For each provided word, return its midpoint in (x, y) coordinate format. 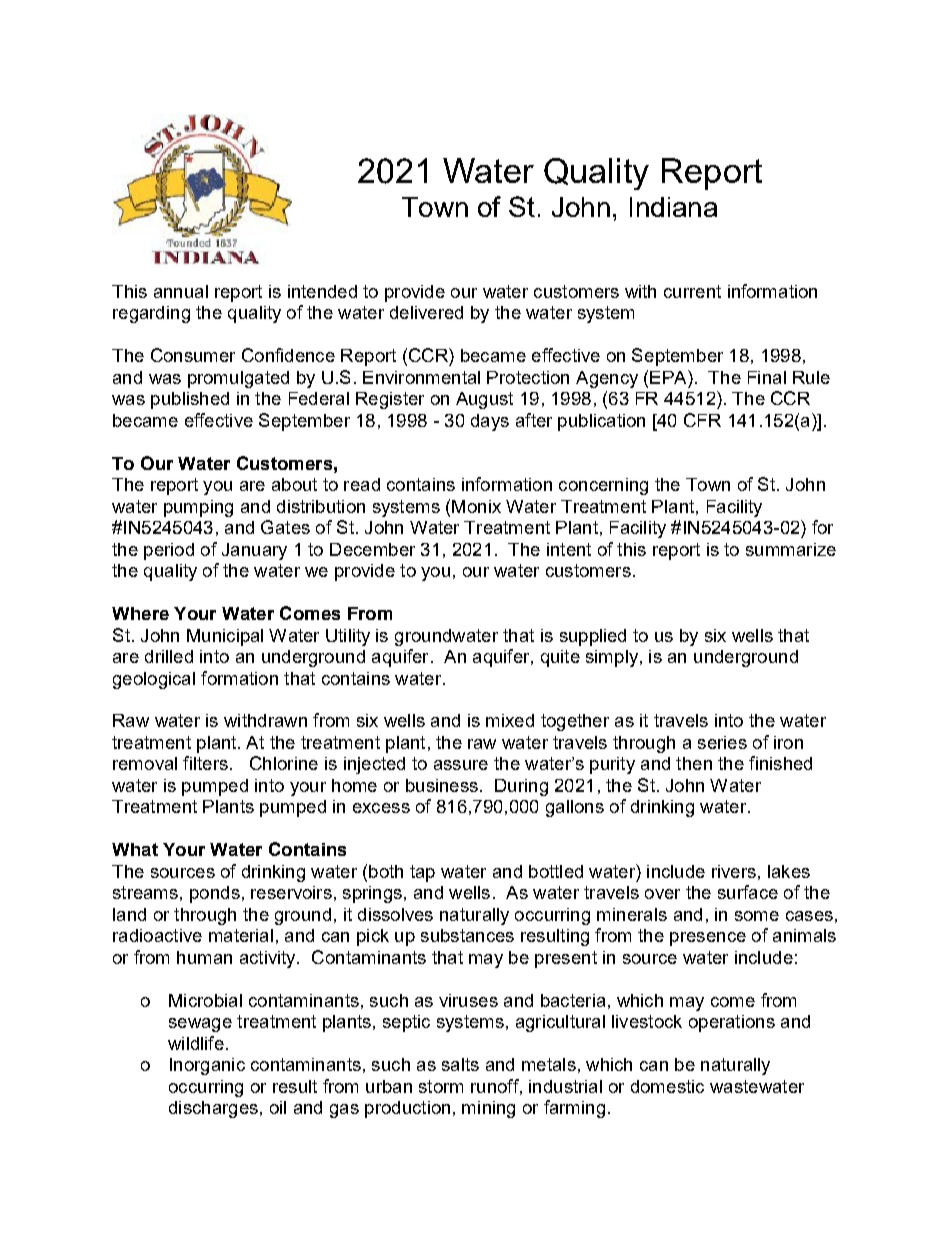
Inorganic (207, 1066)
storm (441, 1086)
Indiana (673, 207)
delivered (426, 312)
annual (181, 291)
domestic (667, 1086)
